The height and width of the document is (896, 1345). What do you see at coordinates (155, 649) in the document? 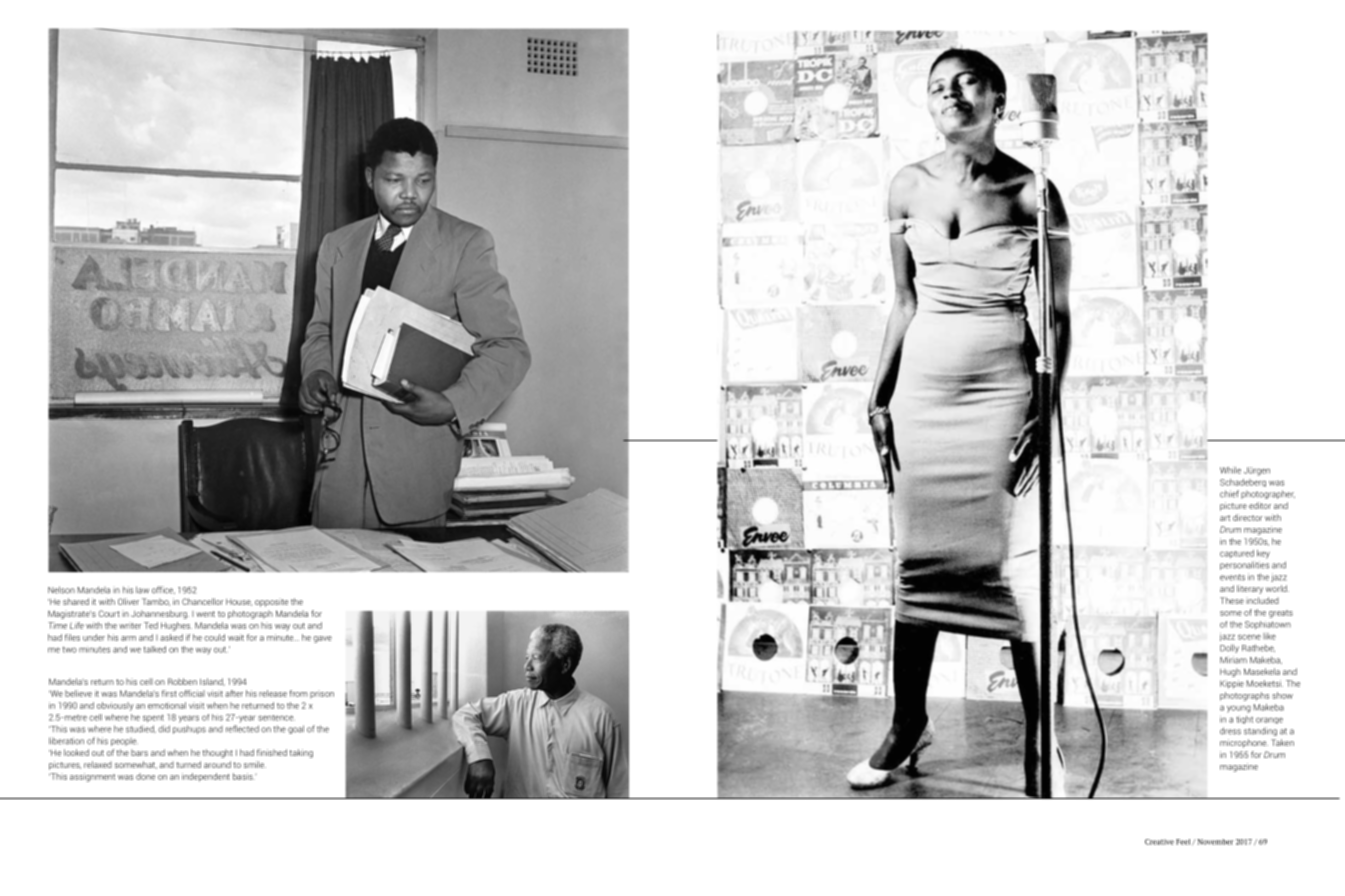
I see `talked` at bounding box center [155, 649].
